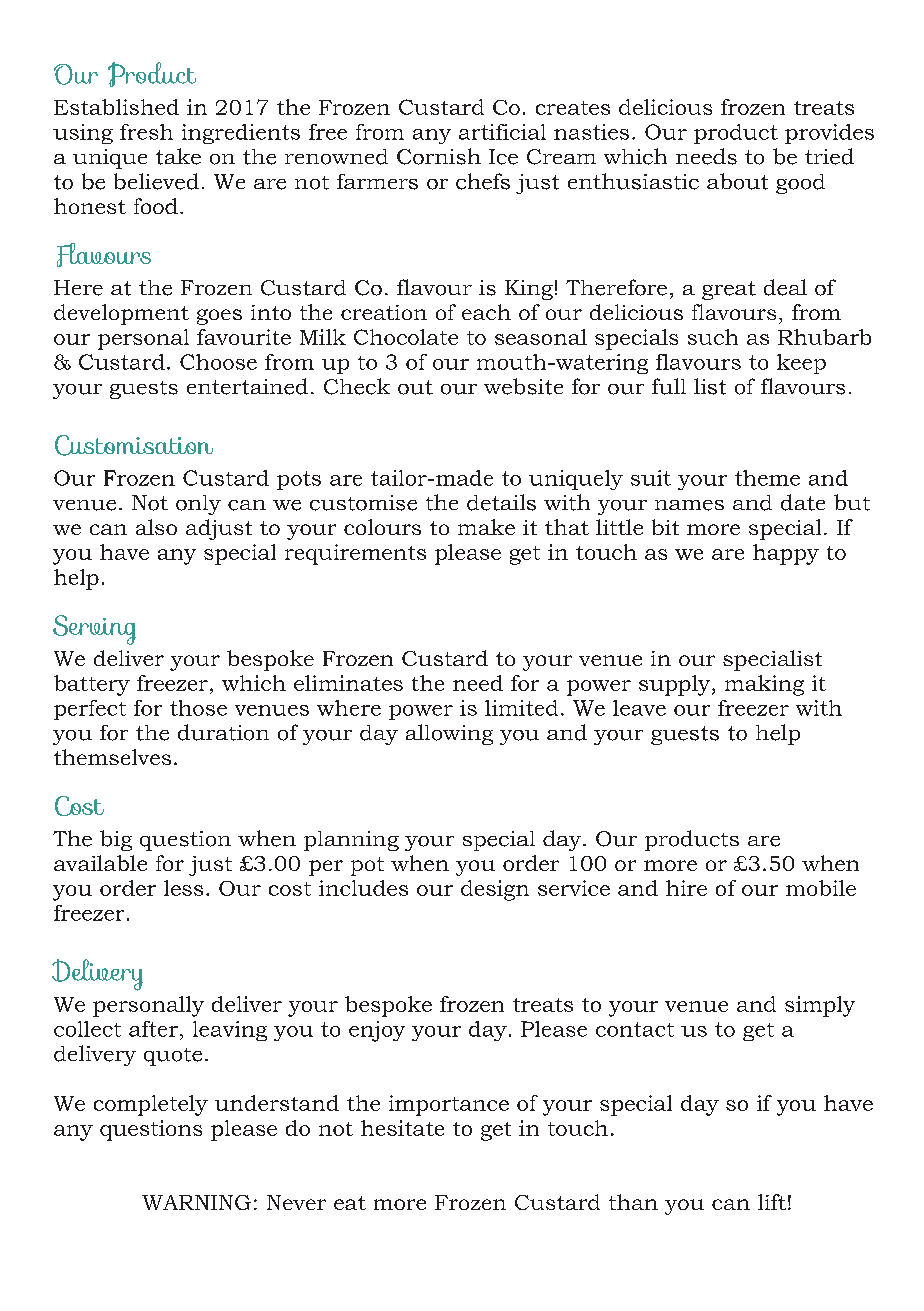 The image size is (924, 1311). What do you see at coordinates (521, 708) in the document?
I see `limited` at bounding box center [521, 708].
